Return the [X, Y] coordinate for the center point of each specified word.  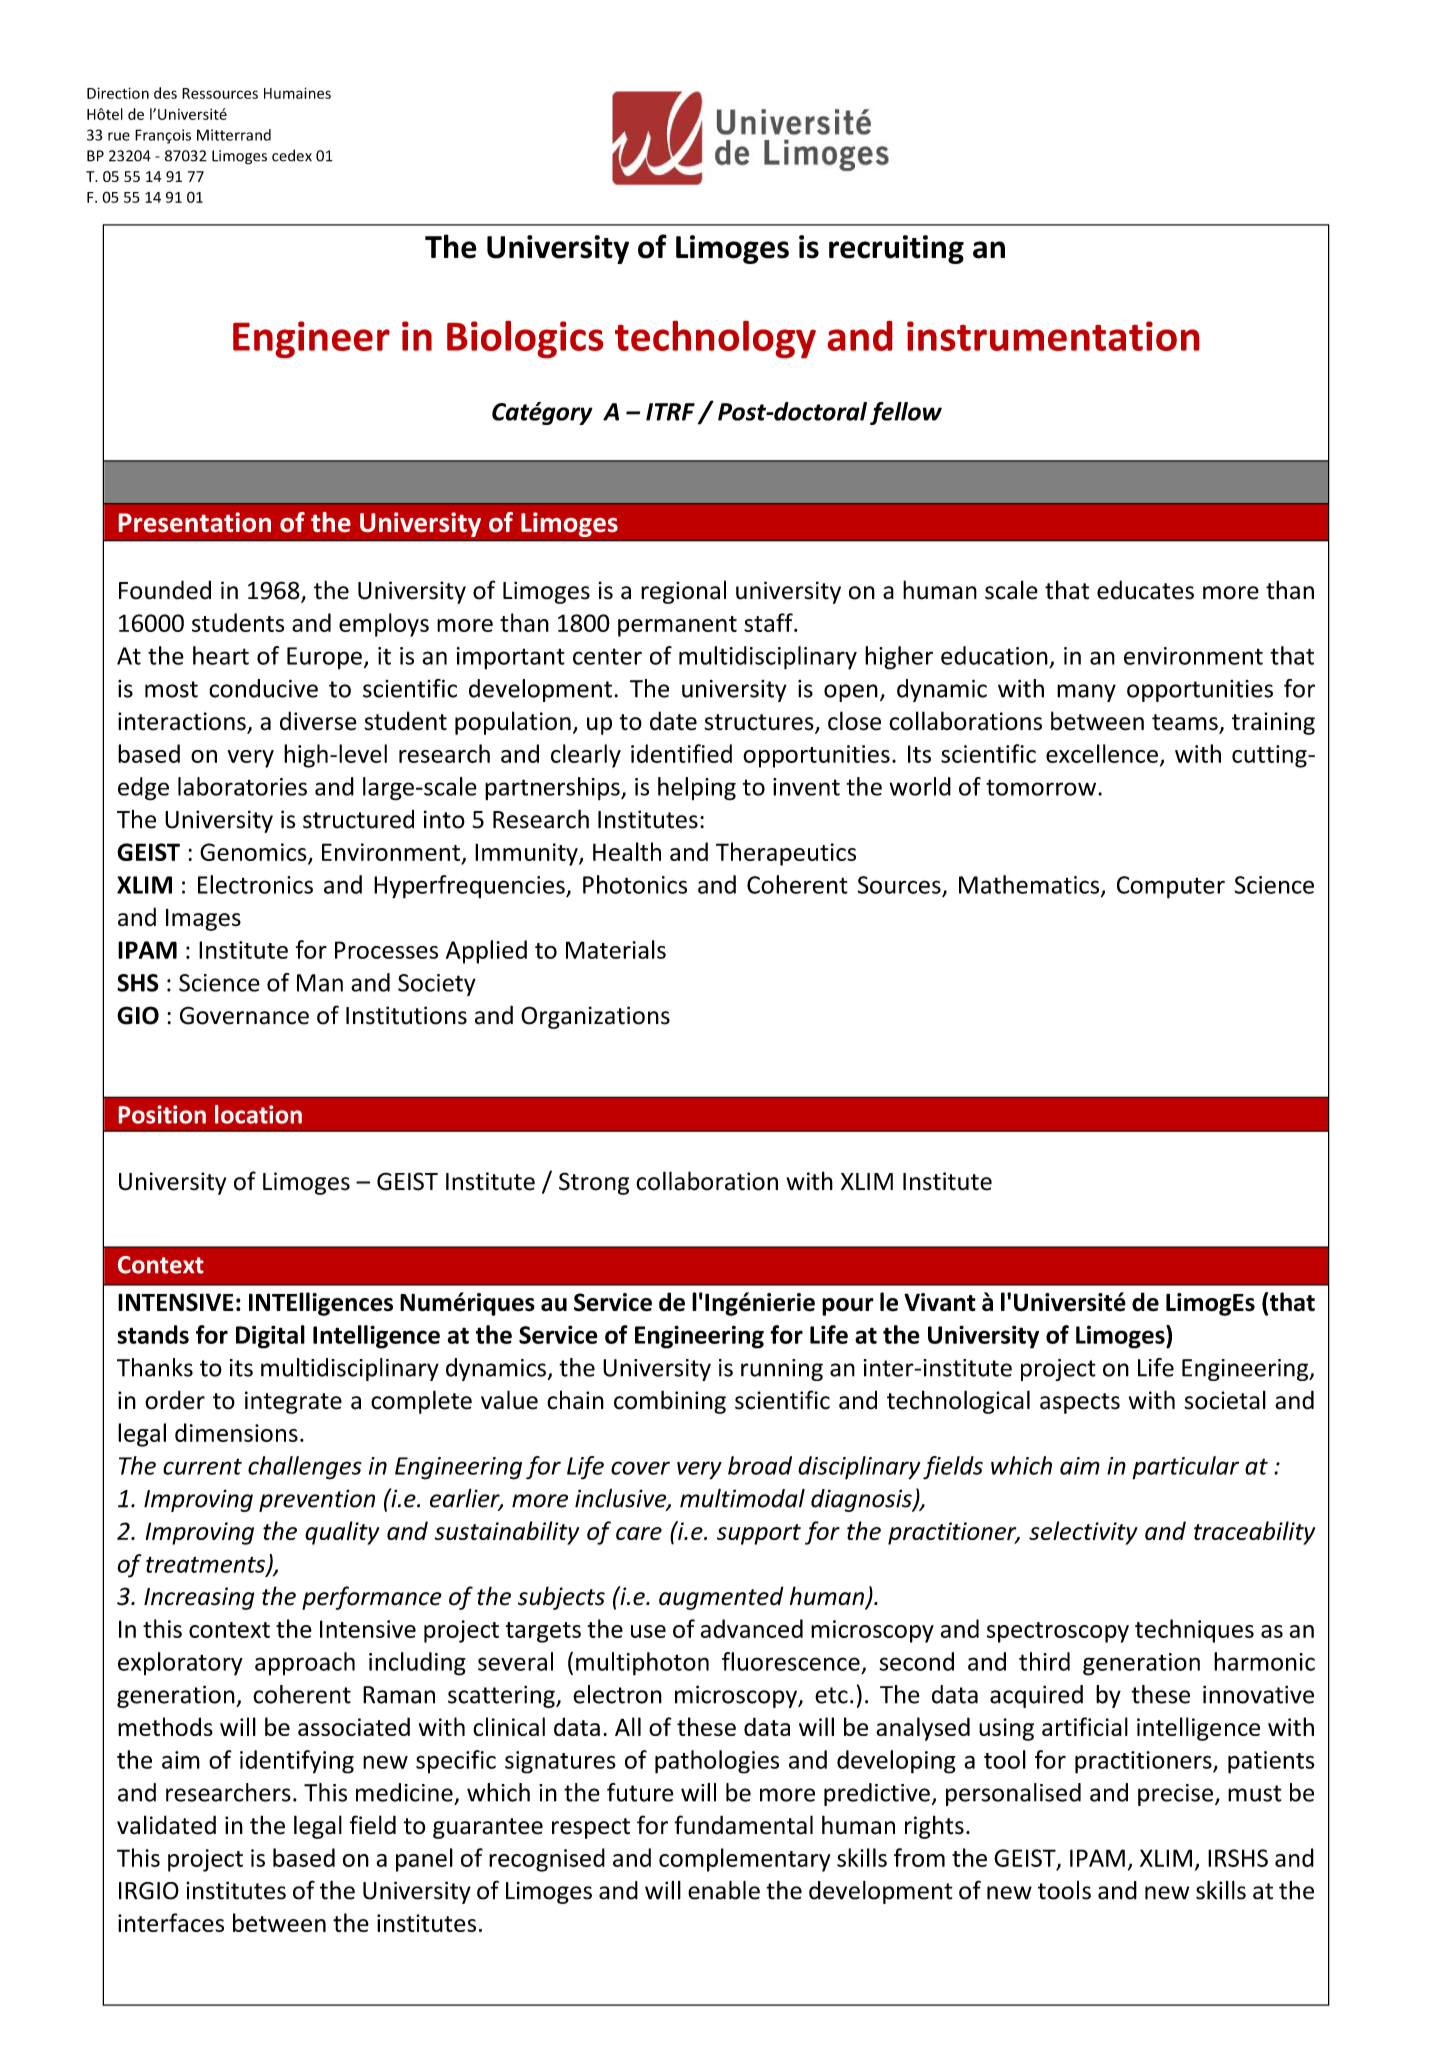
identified [681, 753]
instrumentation [1053, 336]
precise [1175, 1795]
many [1086, 693]
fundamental [743, 1825]
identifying [297, 1762]
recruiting [896, 249]
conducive [263, 688]
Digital [270, 1337]
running [782, 1370]
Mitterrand [234, 135]
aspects [1080, 1403]
